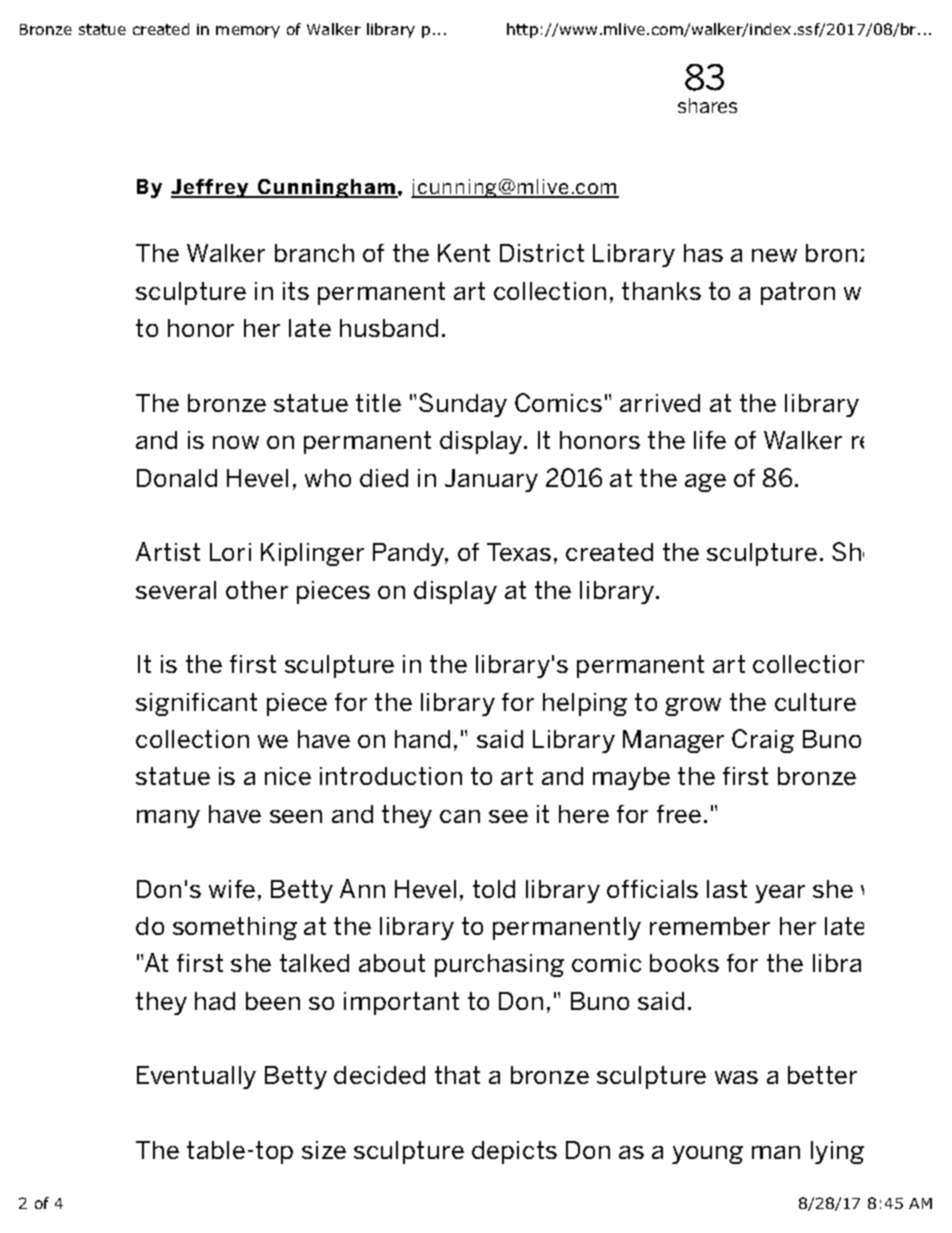  What do you see at coordinates (763, 741) in the page?
I see `Craig` at bounding box center [763, 741].
